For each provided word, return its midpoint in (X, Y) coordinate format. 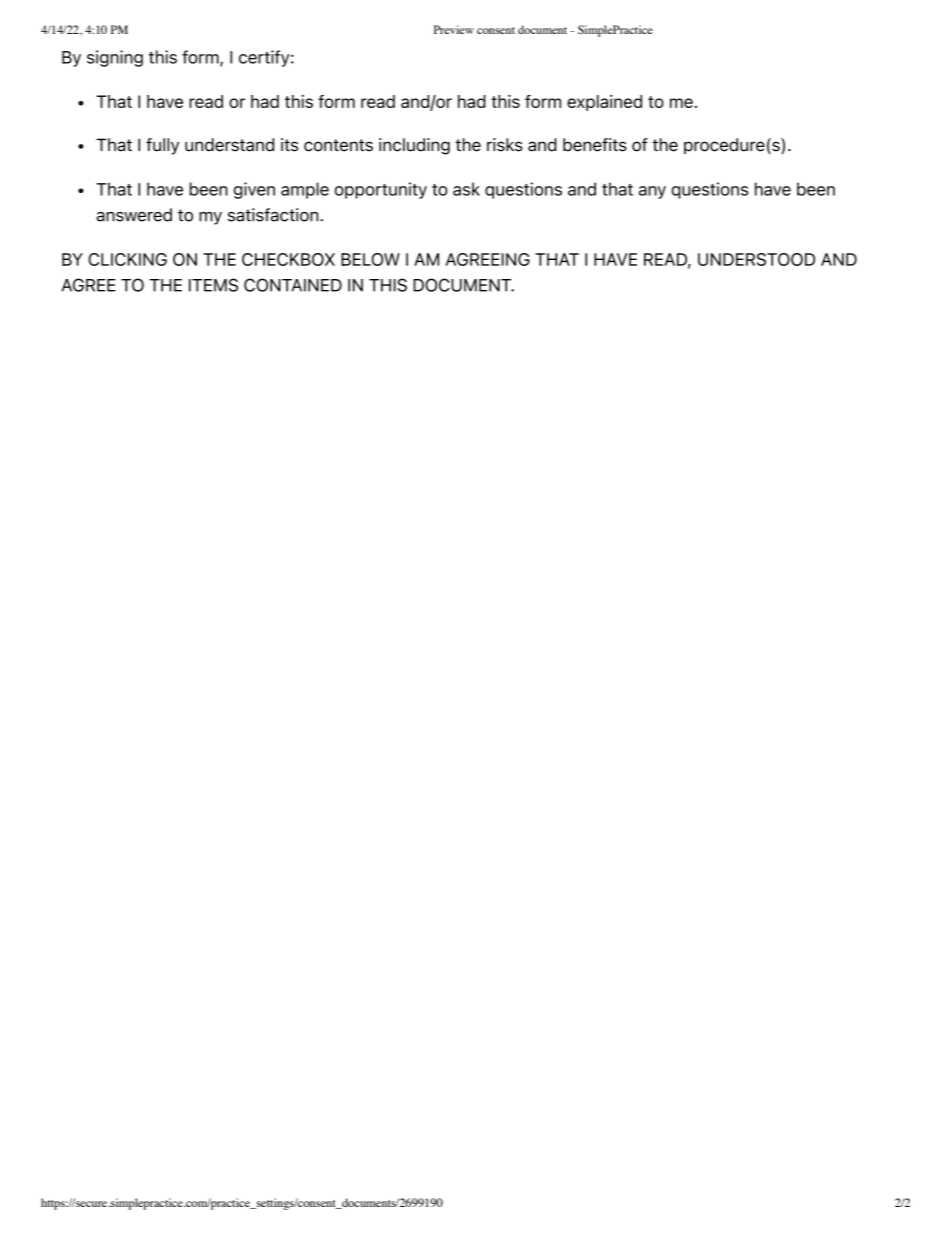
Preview (454, 29)
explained (604, 103)
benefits (595, 145)
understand (229, 145)
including (414, 146)
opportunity (381, 190)
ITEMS (213, 285)
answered (134, 215)
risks (505, 145)
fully (162, 146)
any (652, 192)
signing (115, 58)
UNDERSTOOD (756, 259)
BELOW (370, 259)
